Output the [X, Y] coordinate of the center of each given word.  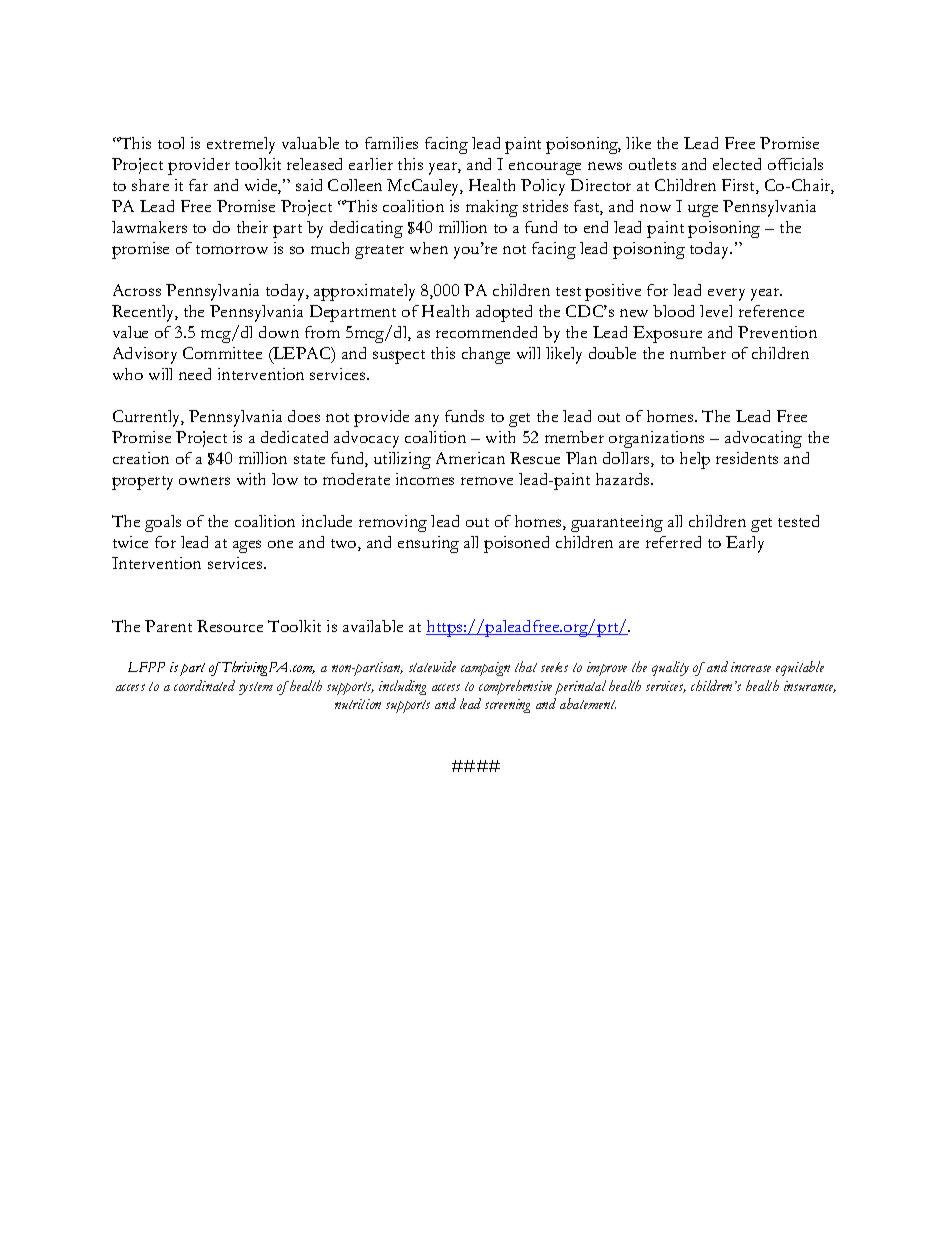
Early [745, 544]
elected [737, 164]
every [726, 294]
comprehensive [515, 687]
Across [137, 290]
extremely [241, 145]
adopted [504, 313]
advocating [763, 439]
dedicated [294, 437]
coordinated [204, 685]
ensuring [428, 544]
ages [247, 546]
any [427, 420]
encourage [545, 168]
